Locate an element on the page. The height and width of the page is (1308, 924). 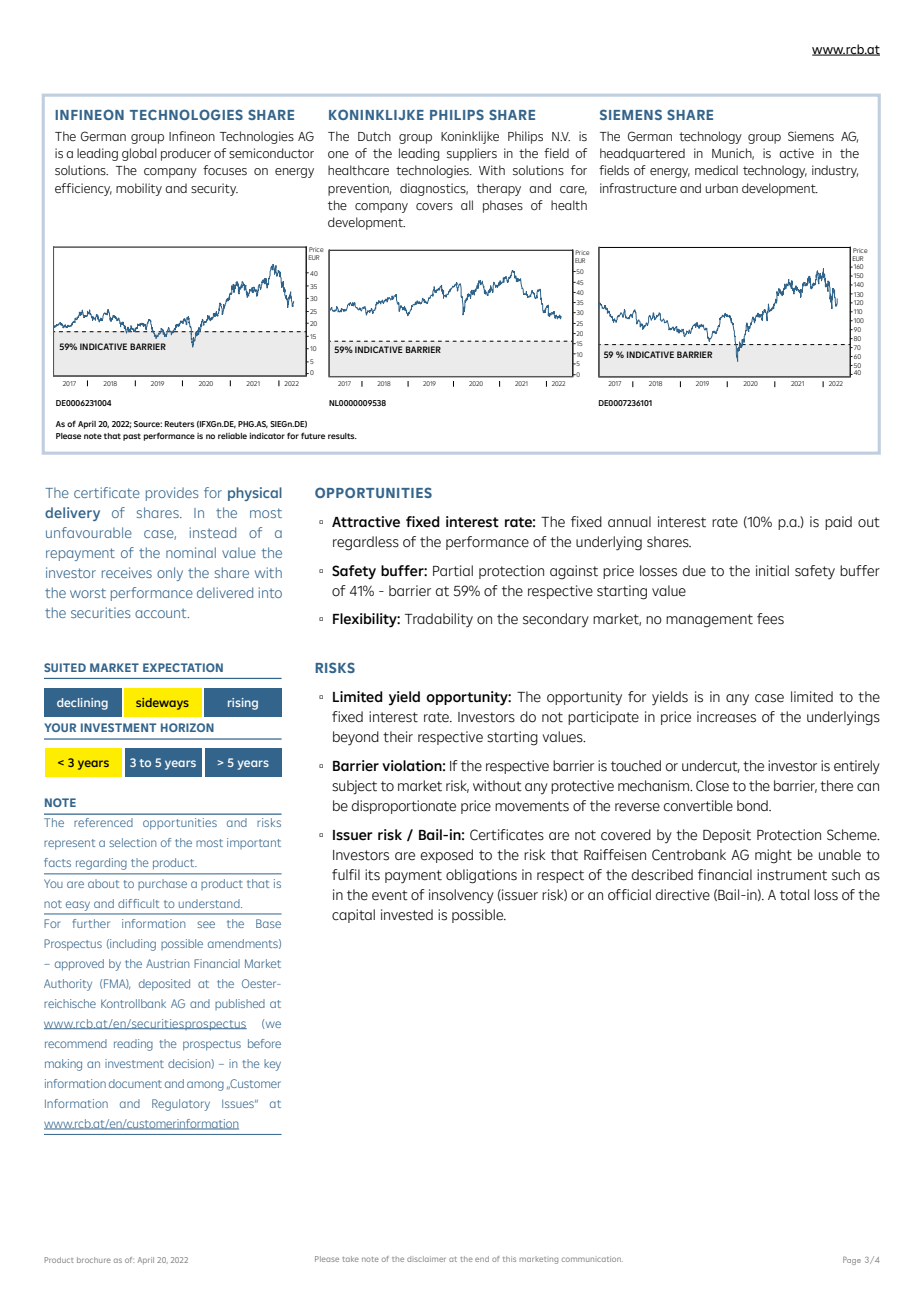
past is located at coordinates (132, 437).
